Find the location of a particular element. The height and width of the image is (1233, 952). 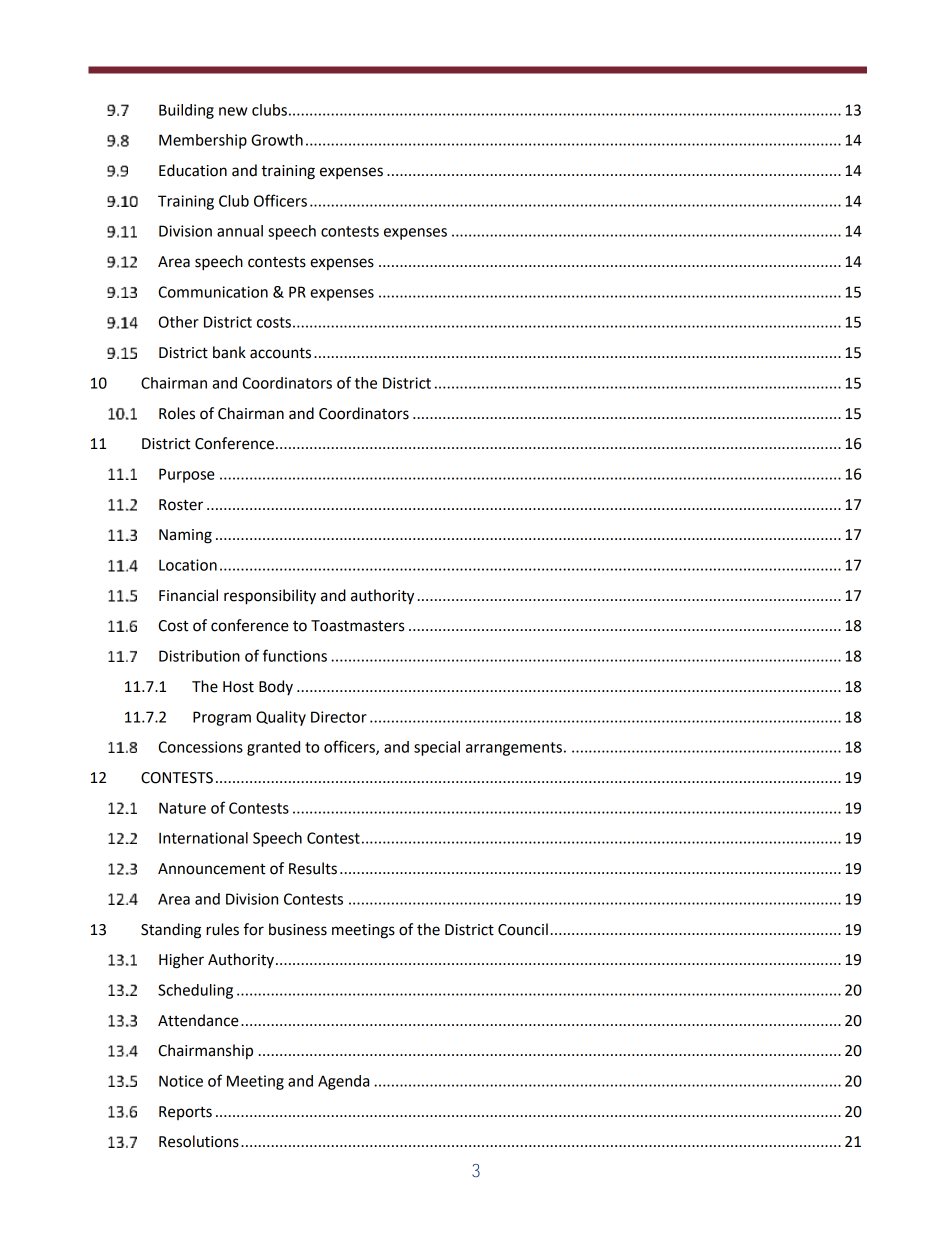

International is located at coordinates (203, 838).
